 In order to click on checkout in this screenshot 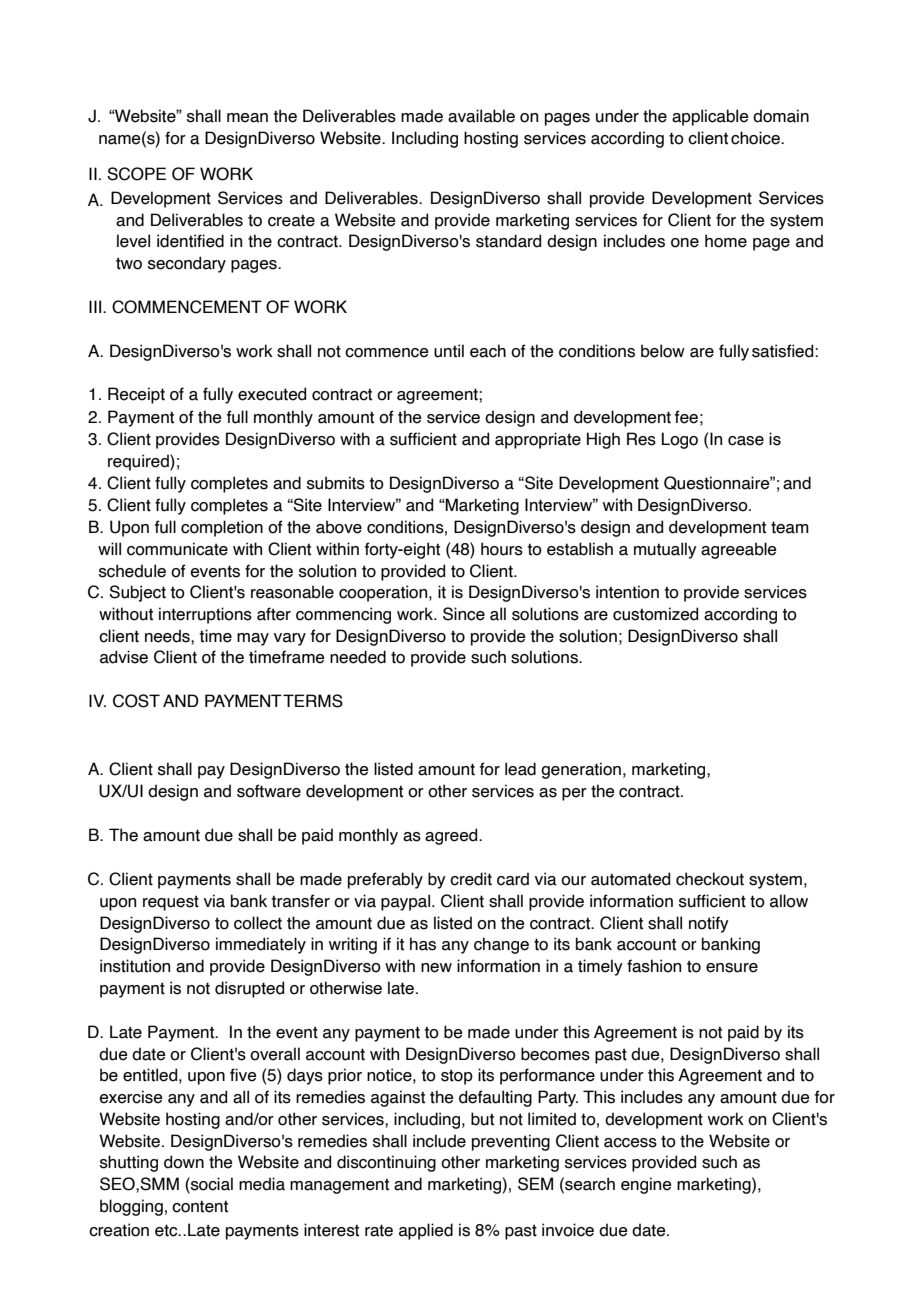, I will do `click(710, 879)`.
